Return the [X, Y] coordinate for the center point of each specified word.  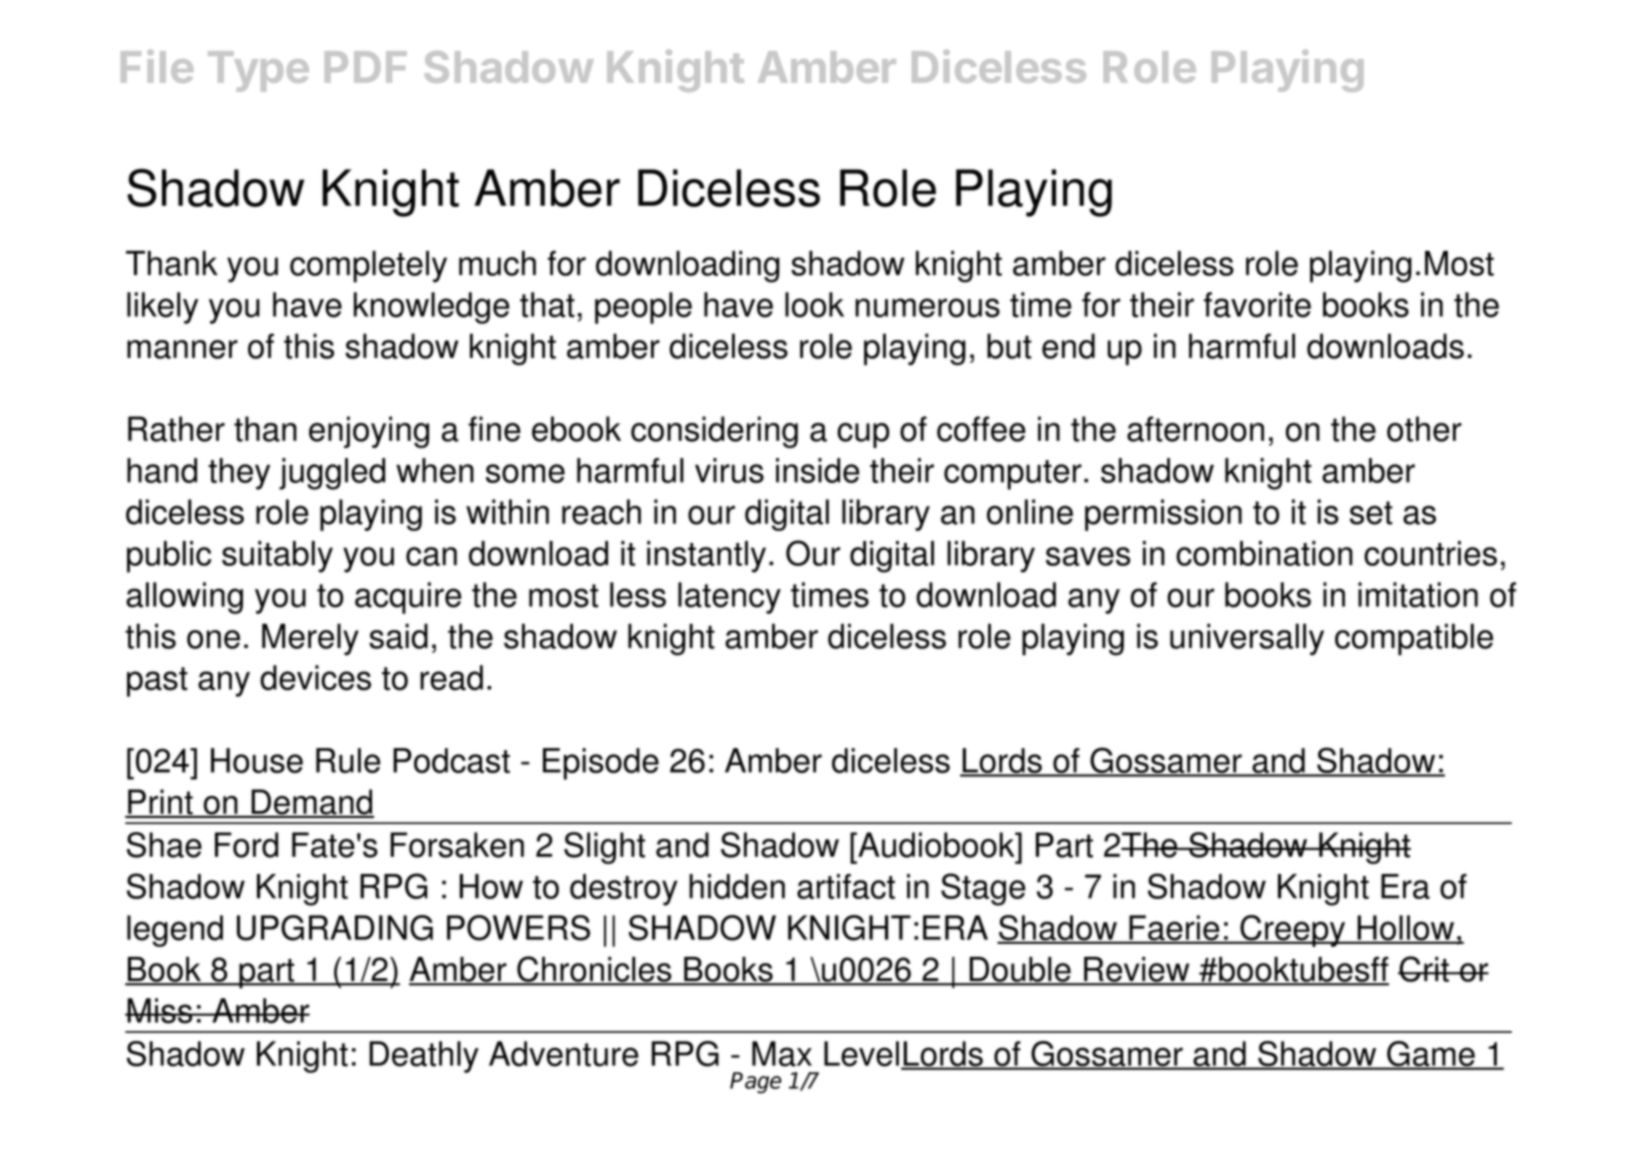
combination [1264, 553]
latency [729, 598]
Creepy [1293, 931]
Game [1431, 1055]
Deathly [424, 1057]
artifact [846, 886]
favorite [1257, 305]
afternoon [1195, 429]
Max [782, 1054]
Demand [311, 803]
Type [258, 71]
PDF [366, 67]
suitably [277, 557]
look [814, 305]
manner [182, 349]
